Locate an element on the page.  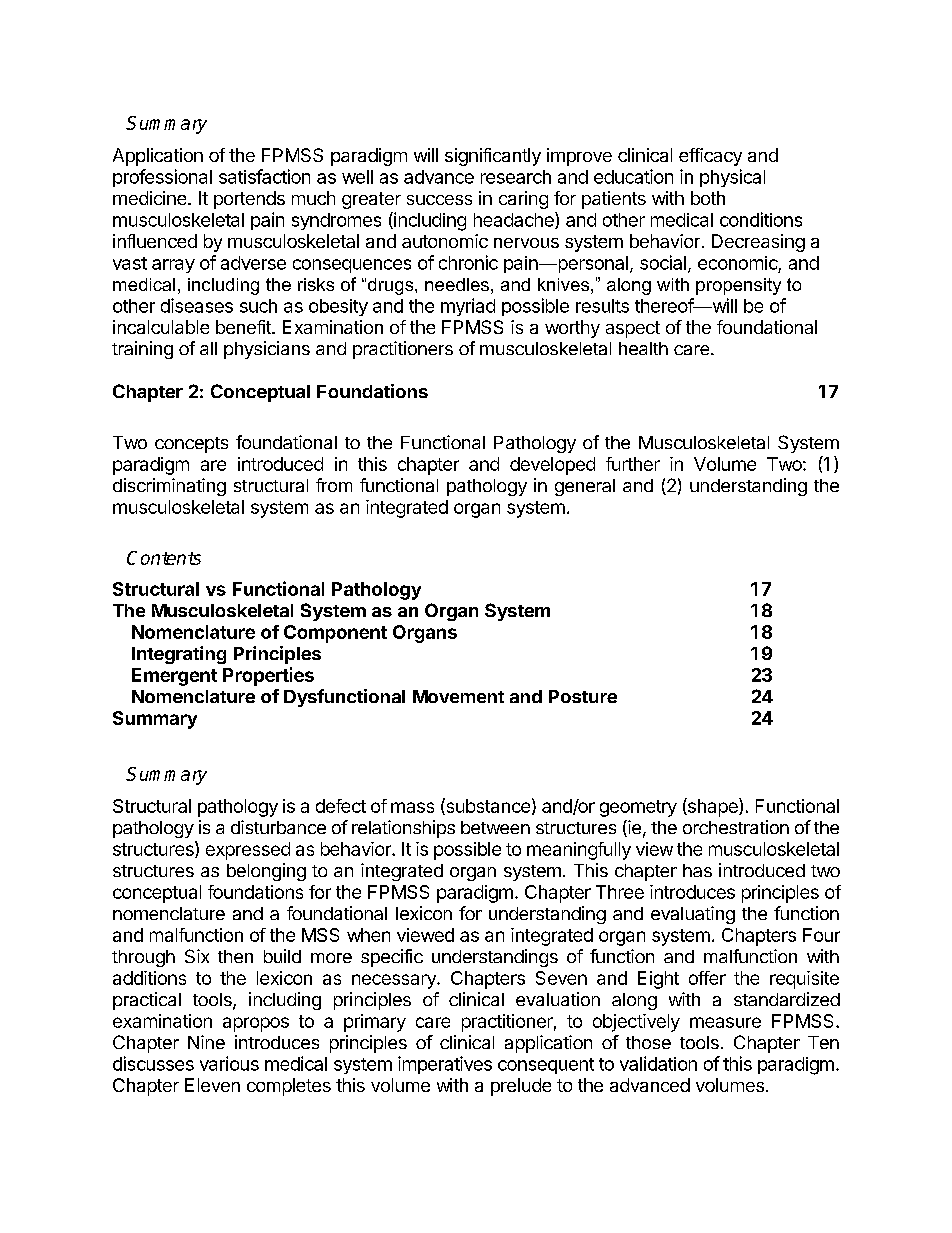
research is located at coordinates (516, 177).
